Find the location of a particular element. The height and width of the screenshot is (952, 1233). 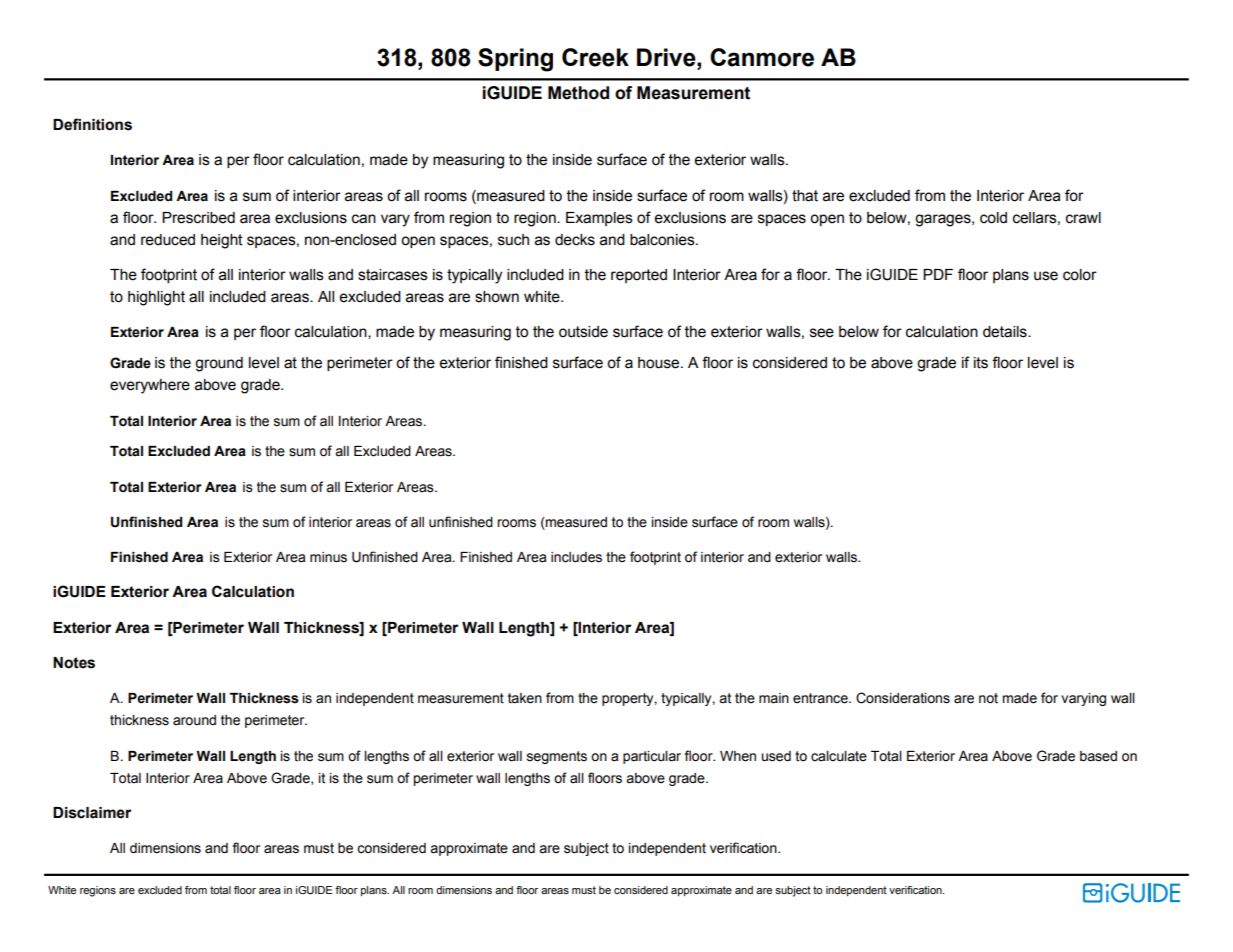

its is located at coordinates (981, 363).
